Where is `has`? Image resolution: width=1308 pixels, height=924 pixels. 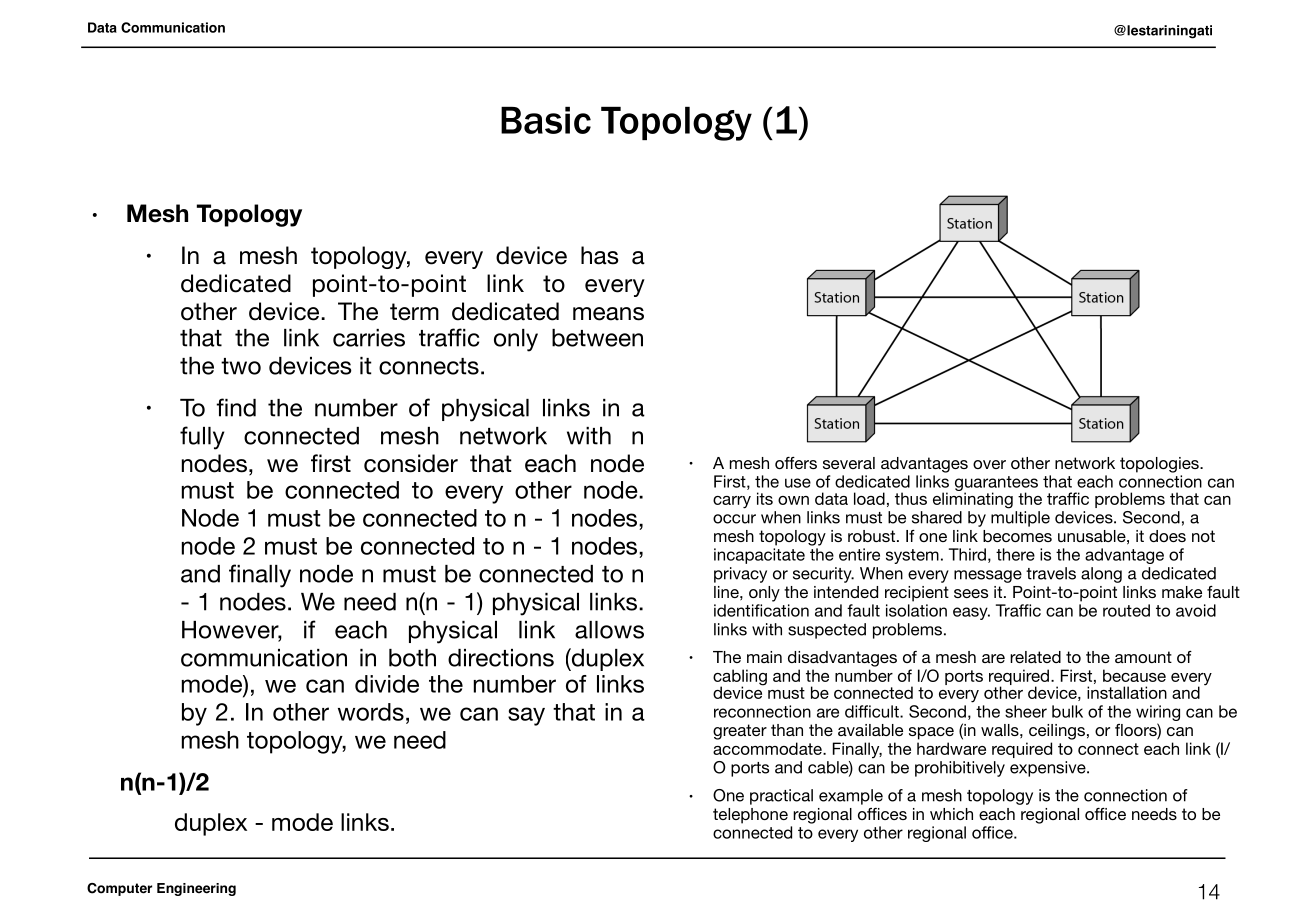
has is located at coordinates (600, 255).
